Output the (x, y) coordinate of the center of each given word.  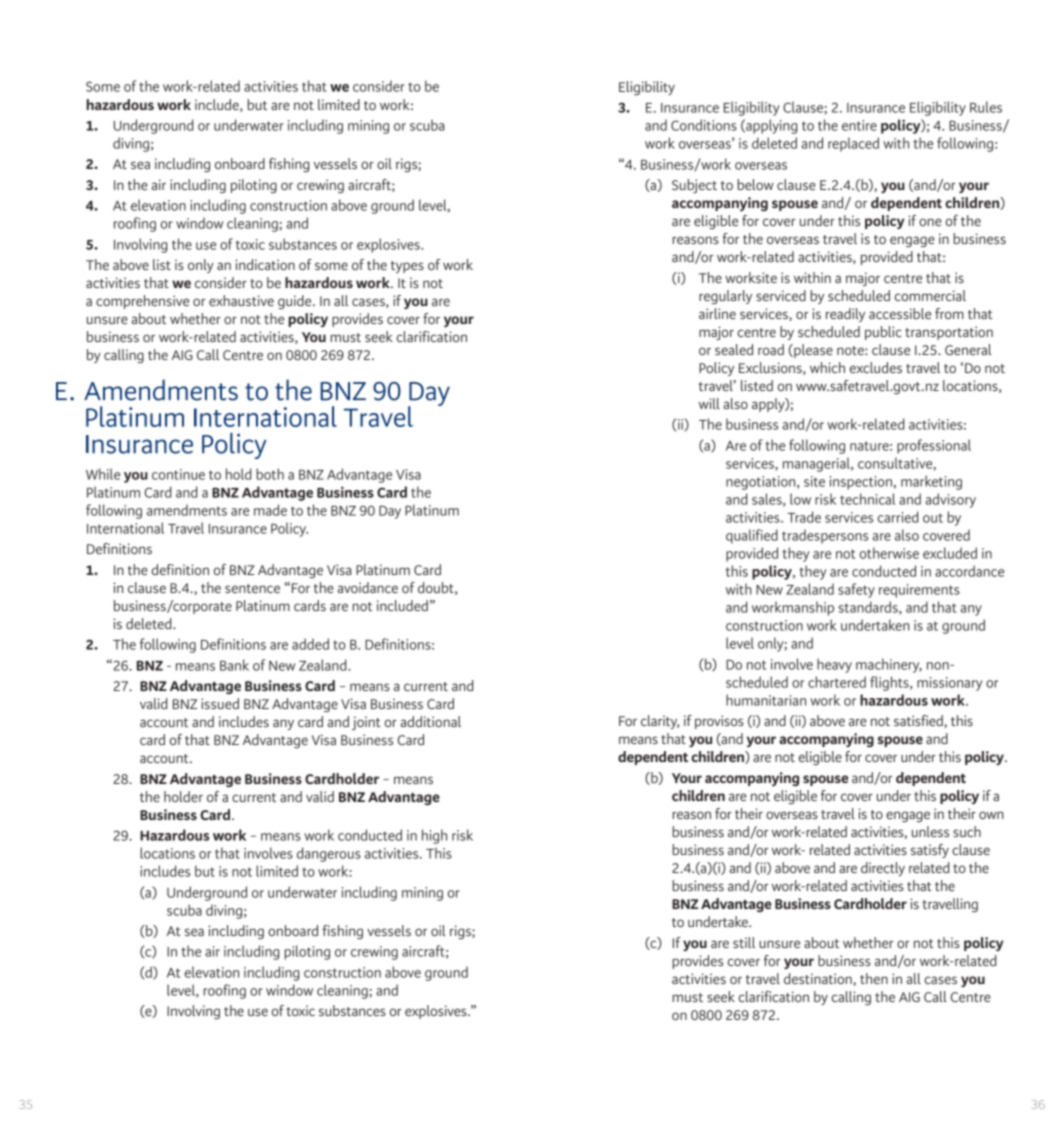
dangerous (329, 854)
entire (859, 125)
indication (265, 264)
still (744, 942)
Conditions (704, 125)
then (874, 978)
